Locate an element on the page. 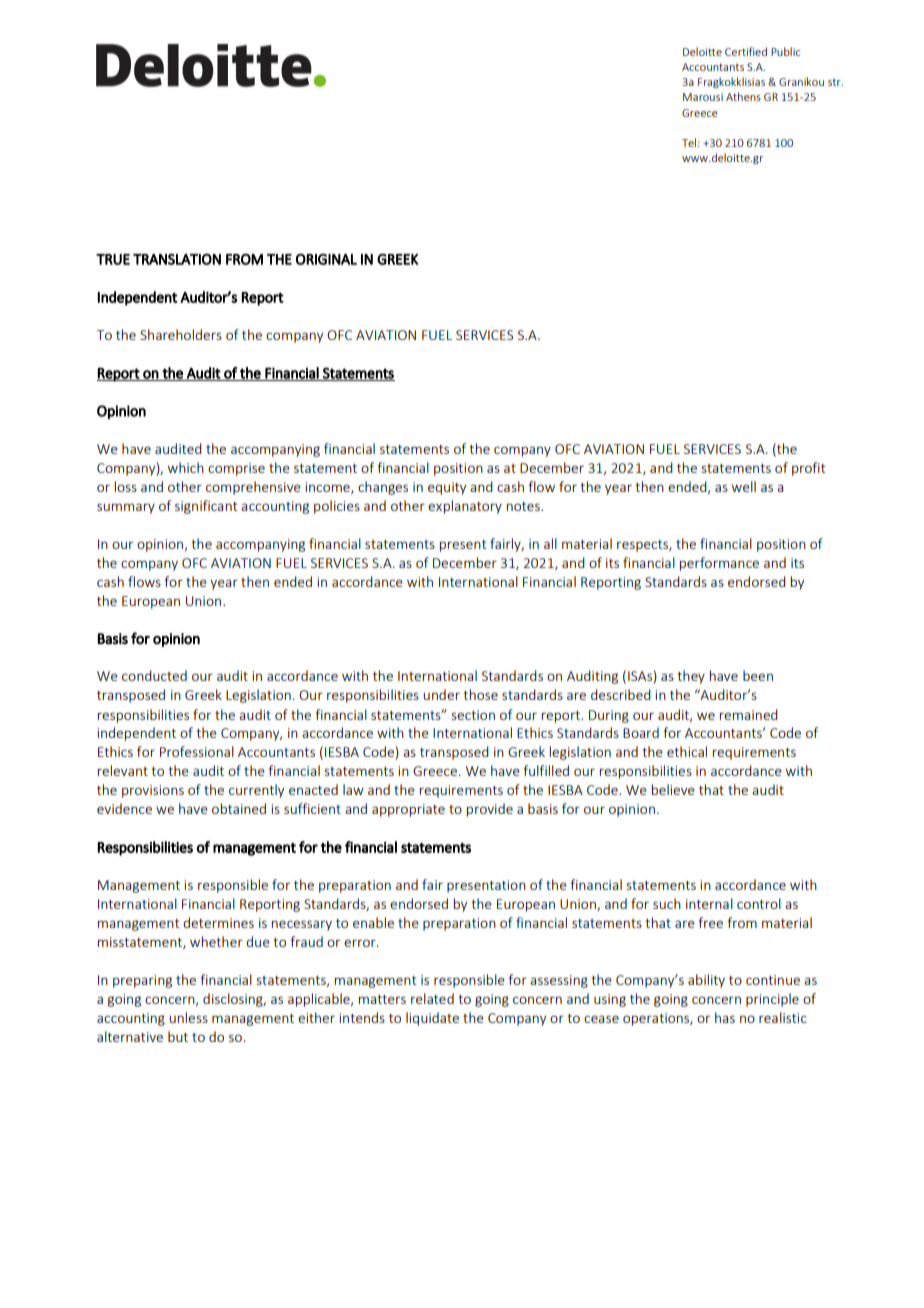 The width and height of the page is (924, 1308). Public is located at coordinates (785, 51).
